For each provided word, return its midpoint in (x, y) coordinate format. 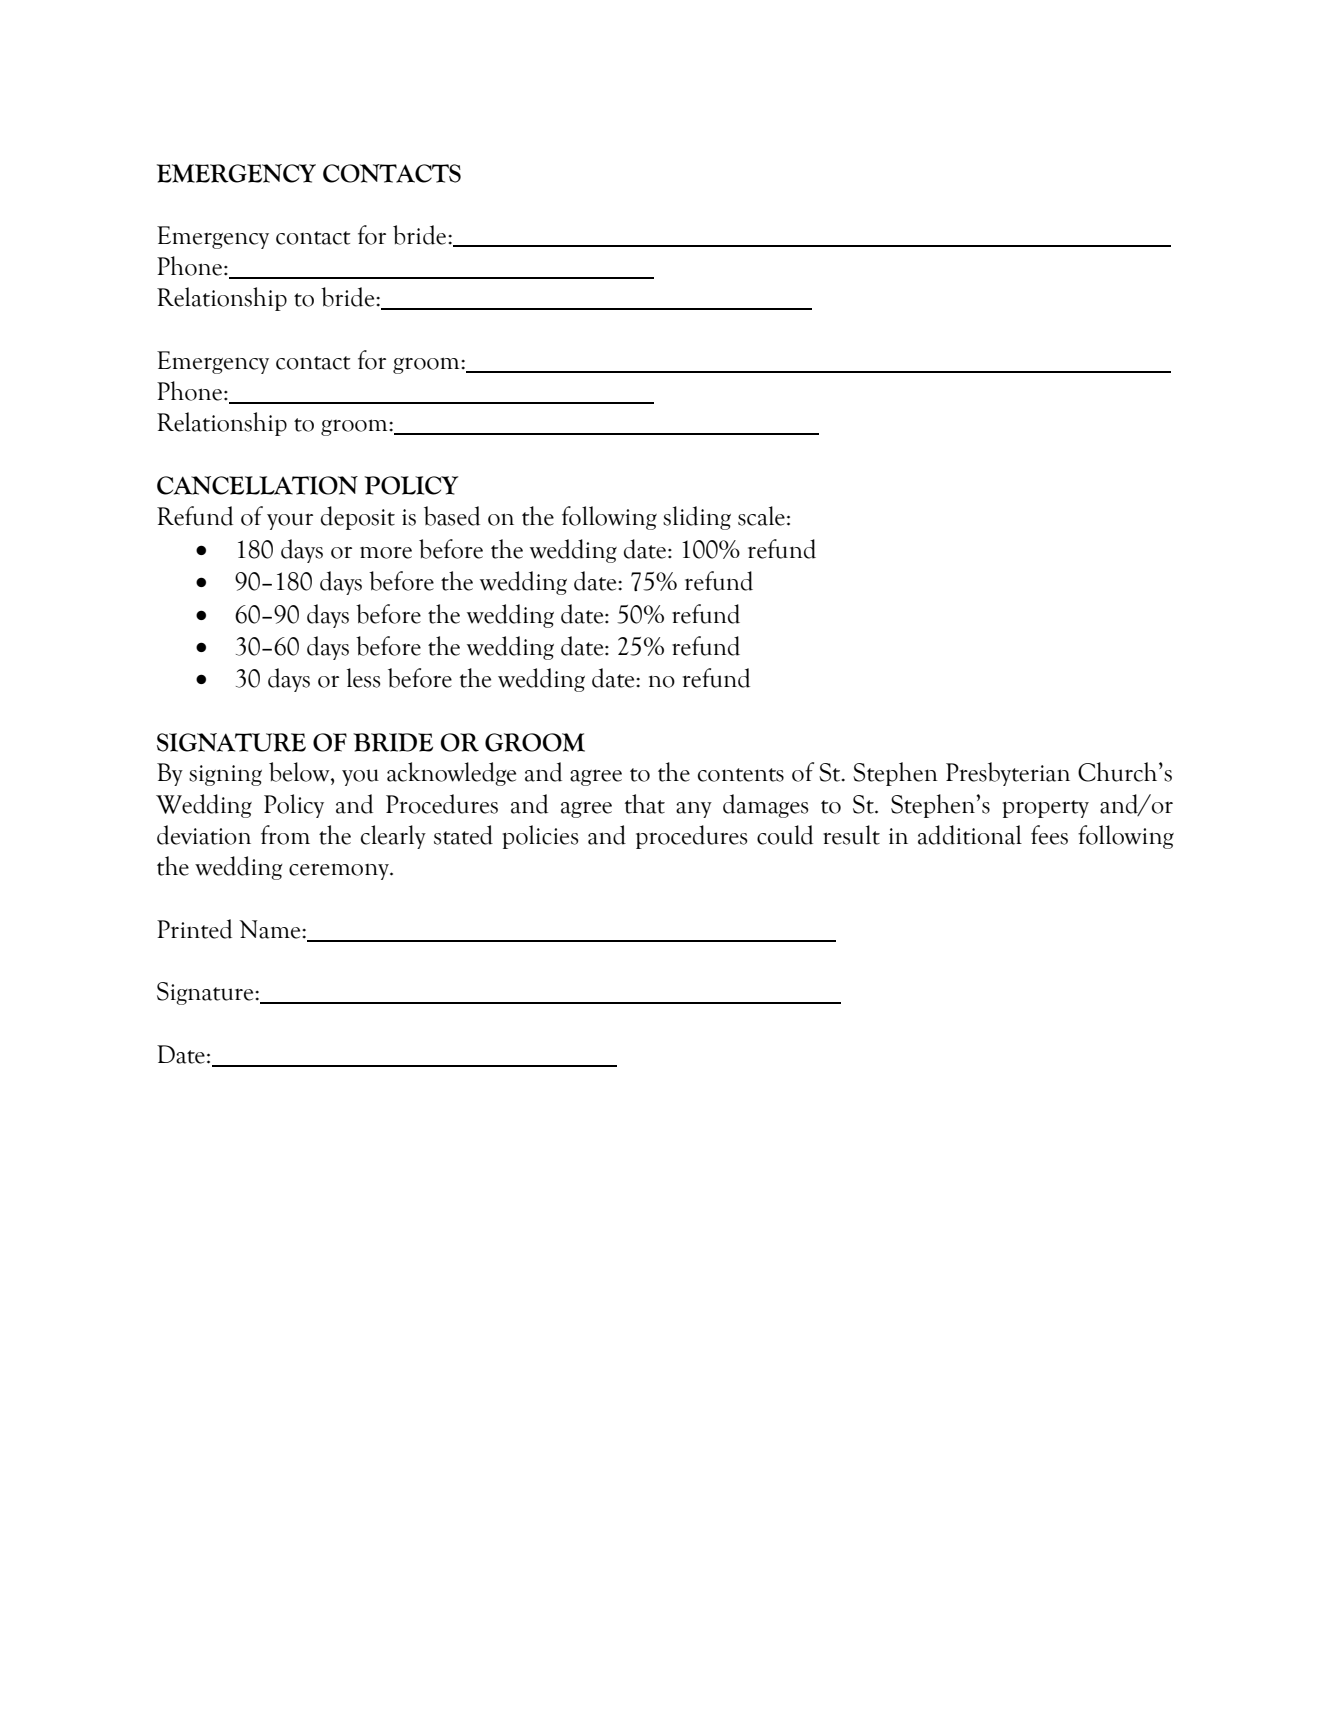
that (645, 804)
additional (970, 835)
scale (761, 516)
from (285, 835)
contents (741, 775)
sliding (697, 518)
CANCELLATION (257, 485)
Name (271, 929)
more (386, 552)
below (300, 772)
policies (540, 837)
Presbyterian (1008, 774)
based (452, 516)
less (363, 678)
